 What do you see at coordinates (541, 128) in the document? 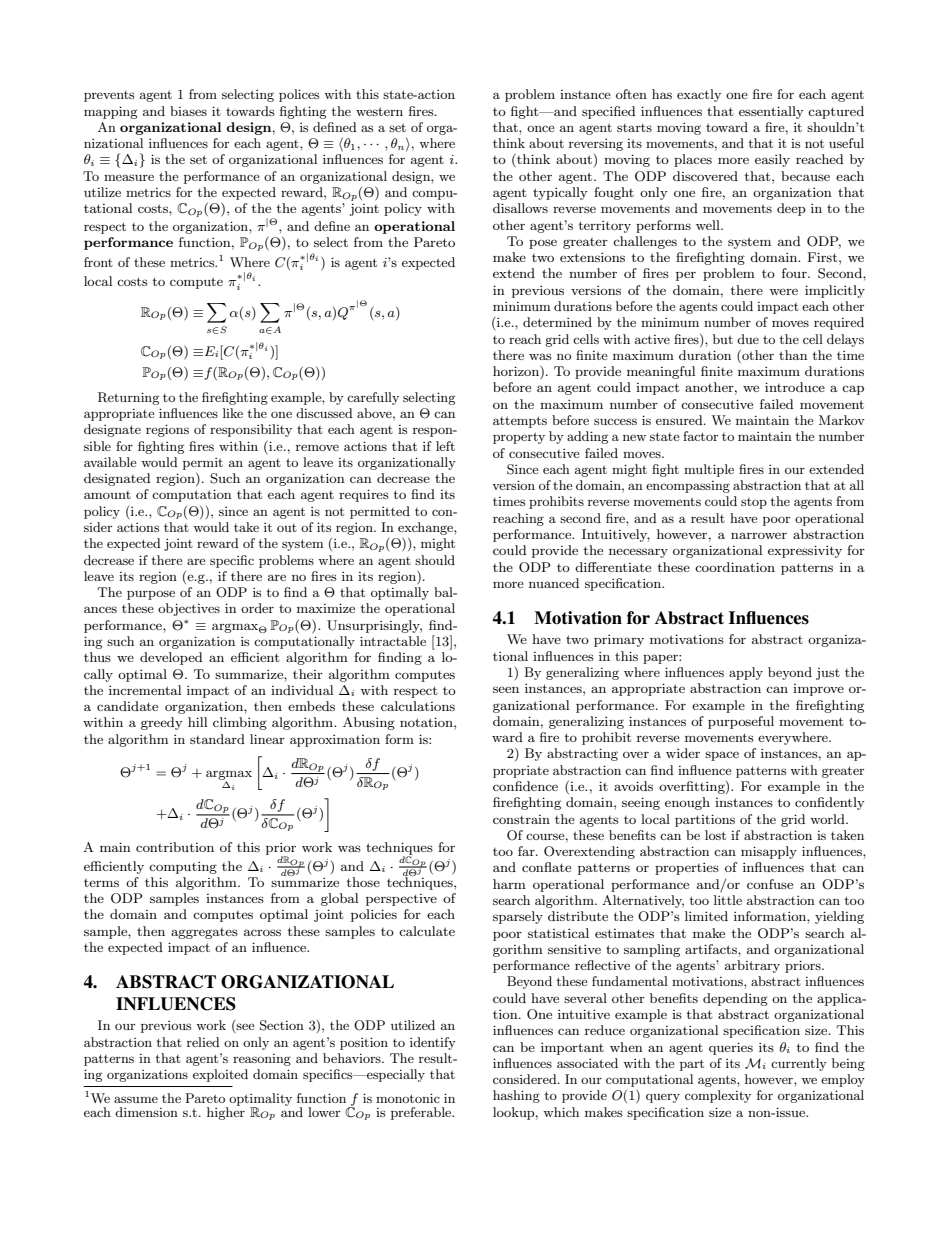
I see `once` at bounding box center [541, 128].
